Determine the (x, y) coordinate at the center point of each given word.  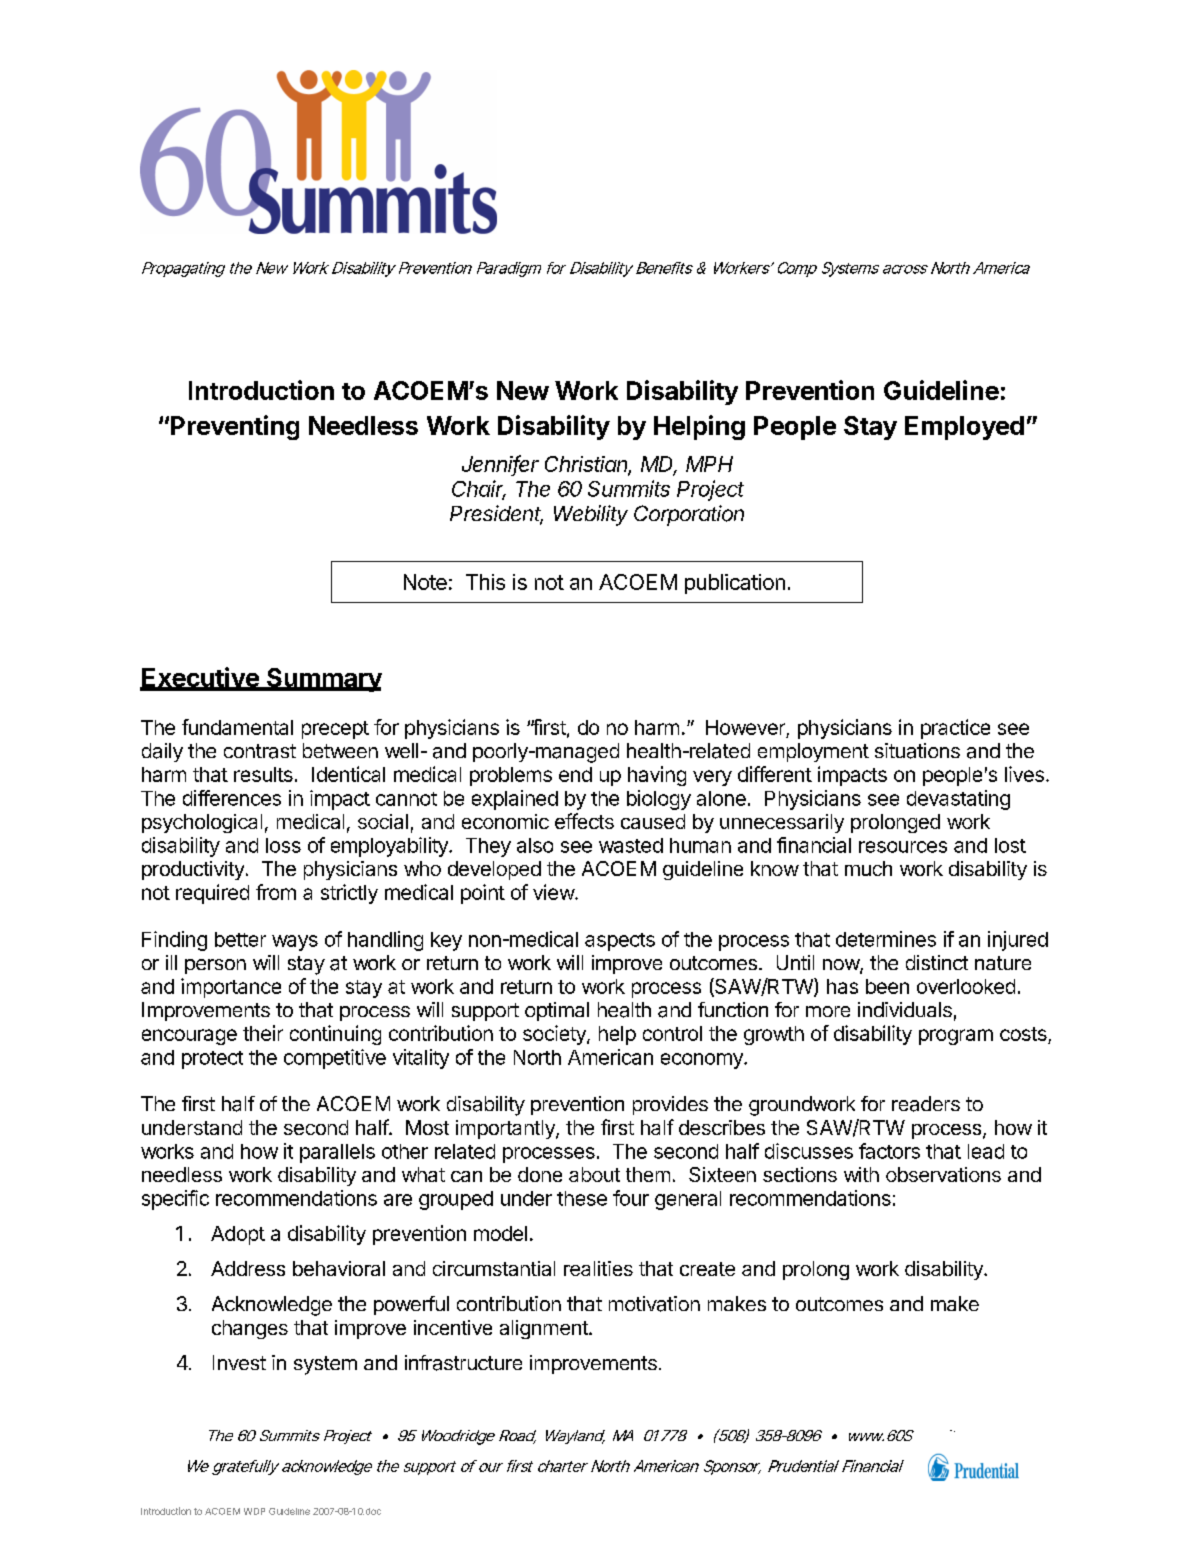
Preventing (235, 427)
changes (250, 1329)
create (707, 1269)
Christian (588, 465)
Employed (964, 428)
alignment (545, 1329)
